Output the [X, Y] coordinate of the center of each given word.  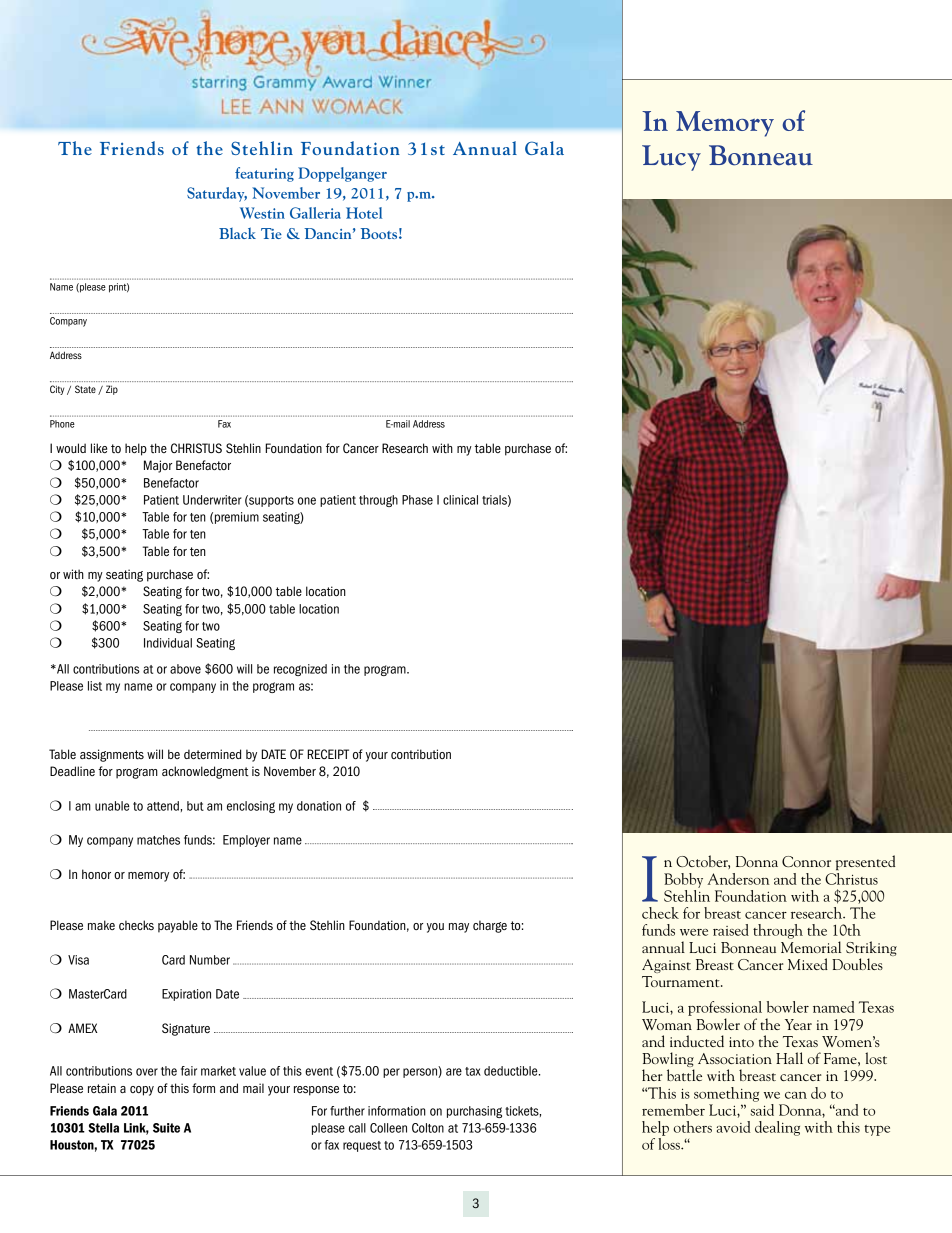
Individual [168, 643]
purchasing [474, 1112]
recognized [300, 670]
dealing [777, 1128]
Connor [806, 861]
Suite [166, 1128]
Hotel [364, 213]
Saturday [217, 194]
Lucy [671, 158]
